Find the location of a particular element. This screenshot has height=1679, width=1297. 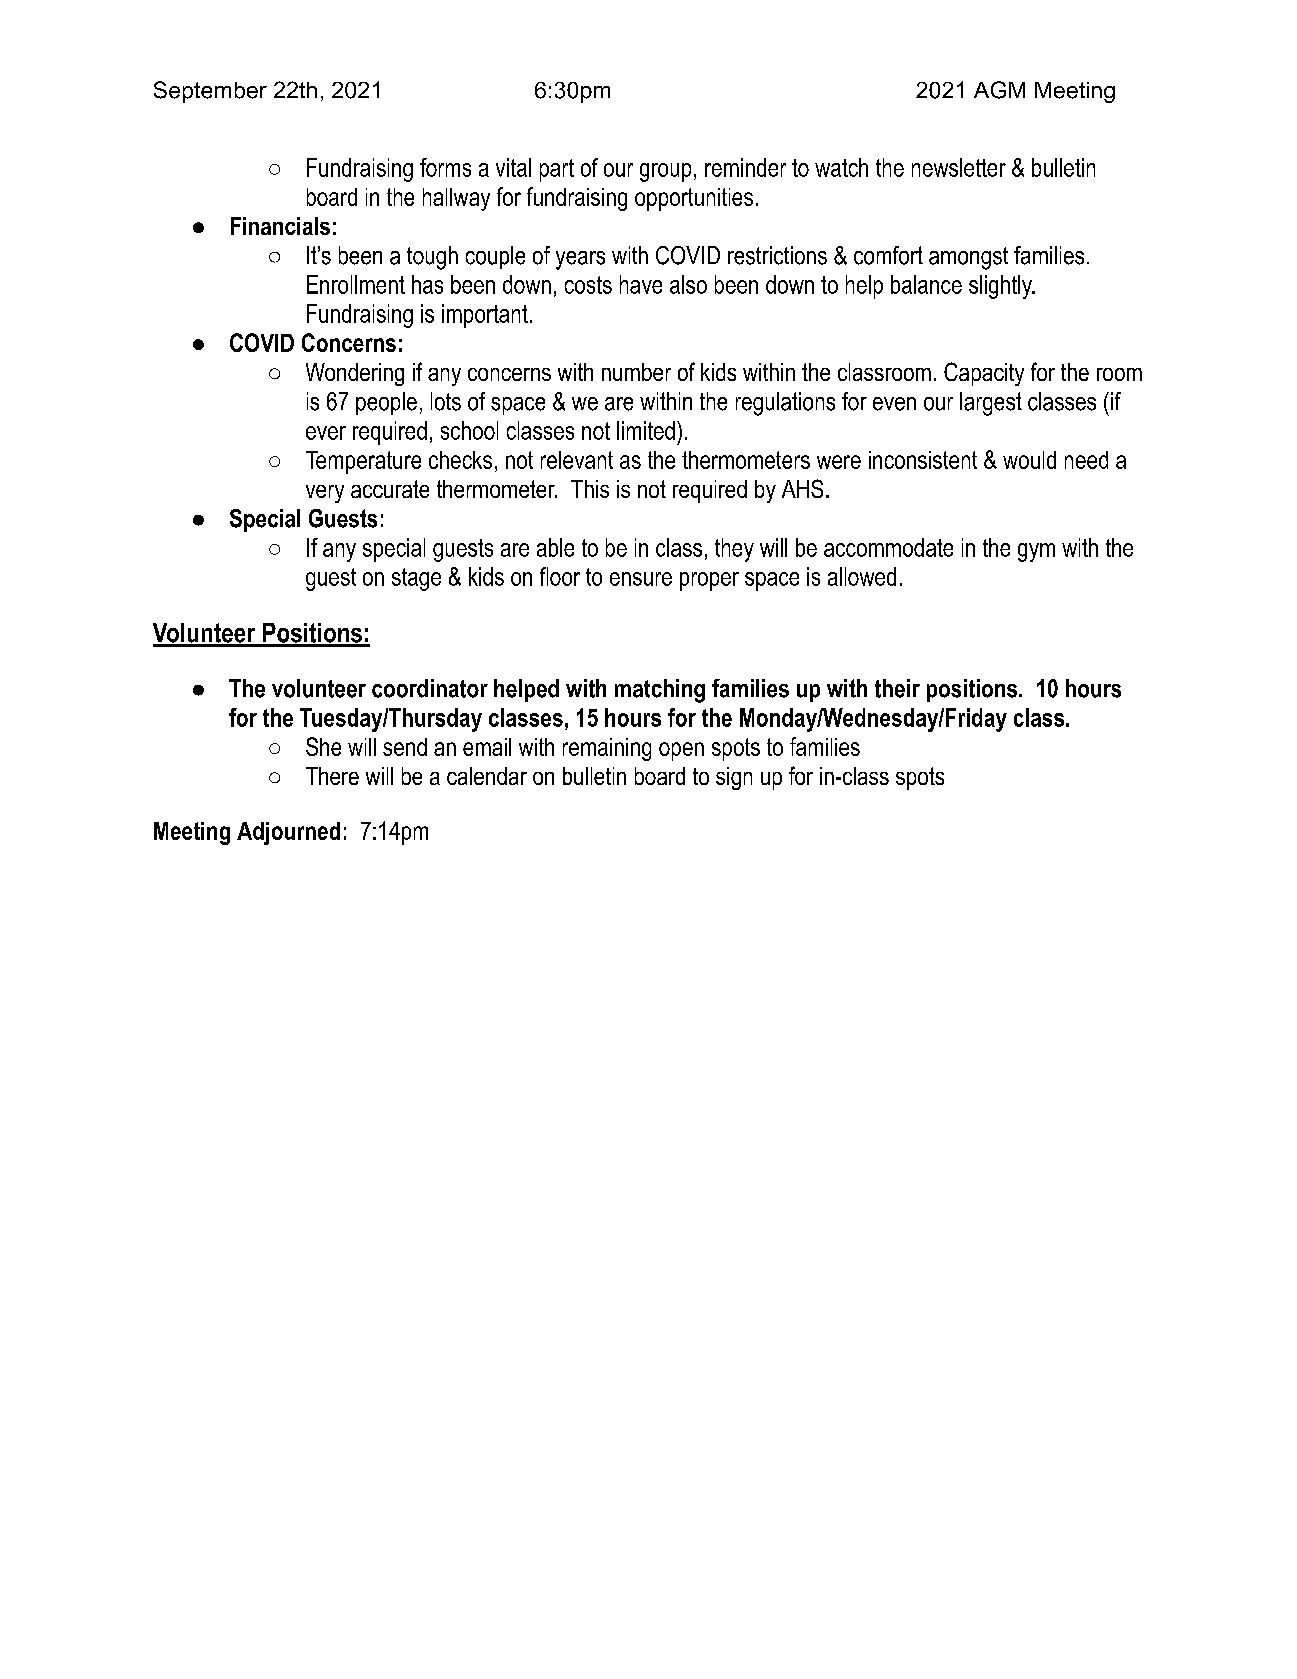

She is located at coordinates (323, 746).
